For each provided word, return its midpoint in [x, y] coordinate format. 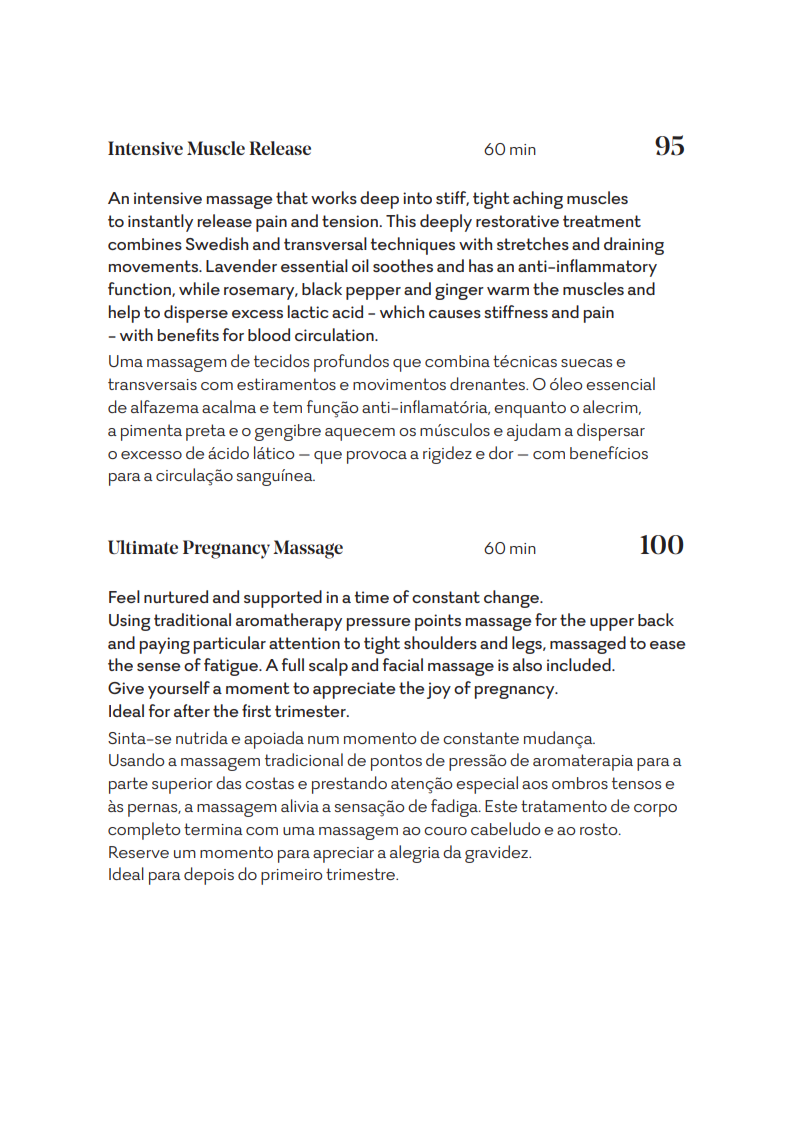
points [438, 622]
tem [287, 407]
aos [535, 785]
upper [612, 624]
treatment [602, 221]
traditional [192, 619]
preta [206, 432]
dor [501, 452]
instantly [160, 223]
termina [213, 829]
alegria [415, 854]
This [401, 220]
